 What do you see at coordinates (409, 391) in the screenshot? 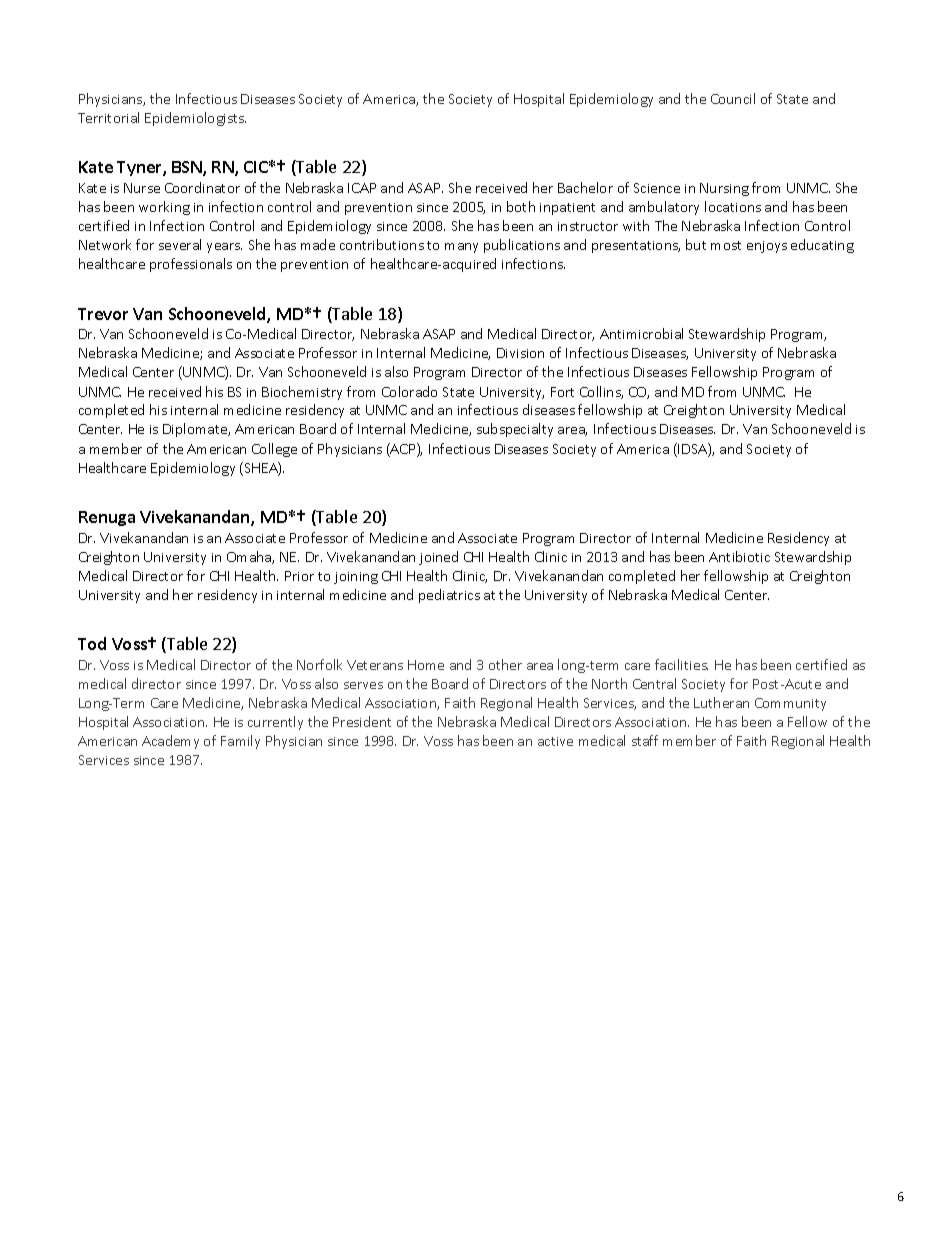
I see `Colorado` at bounding box center [409, 391].
